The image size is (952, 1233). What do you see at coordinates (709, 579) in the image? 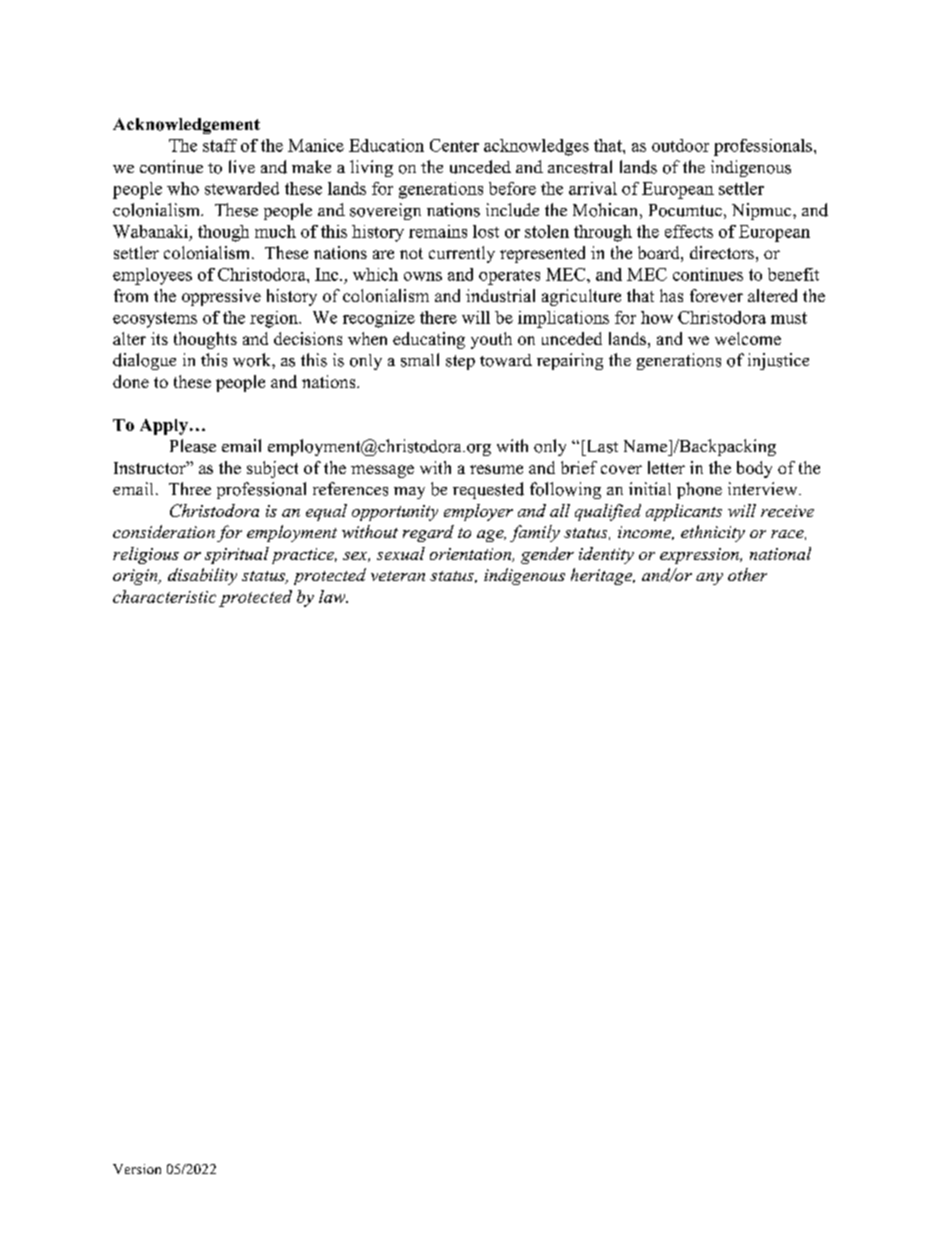
I see `any` at bounding box center [709, 579].
